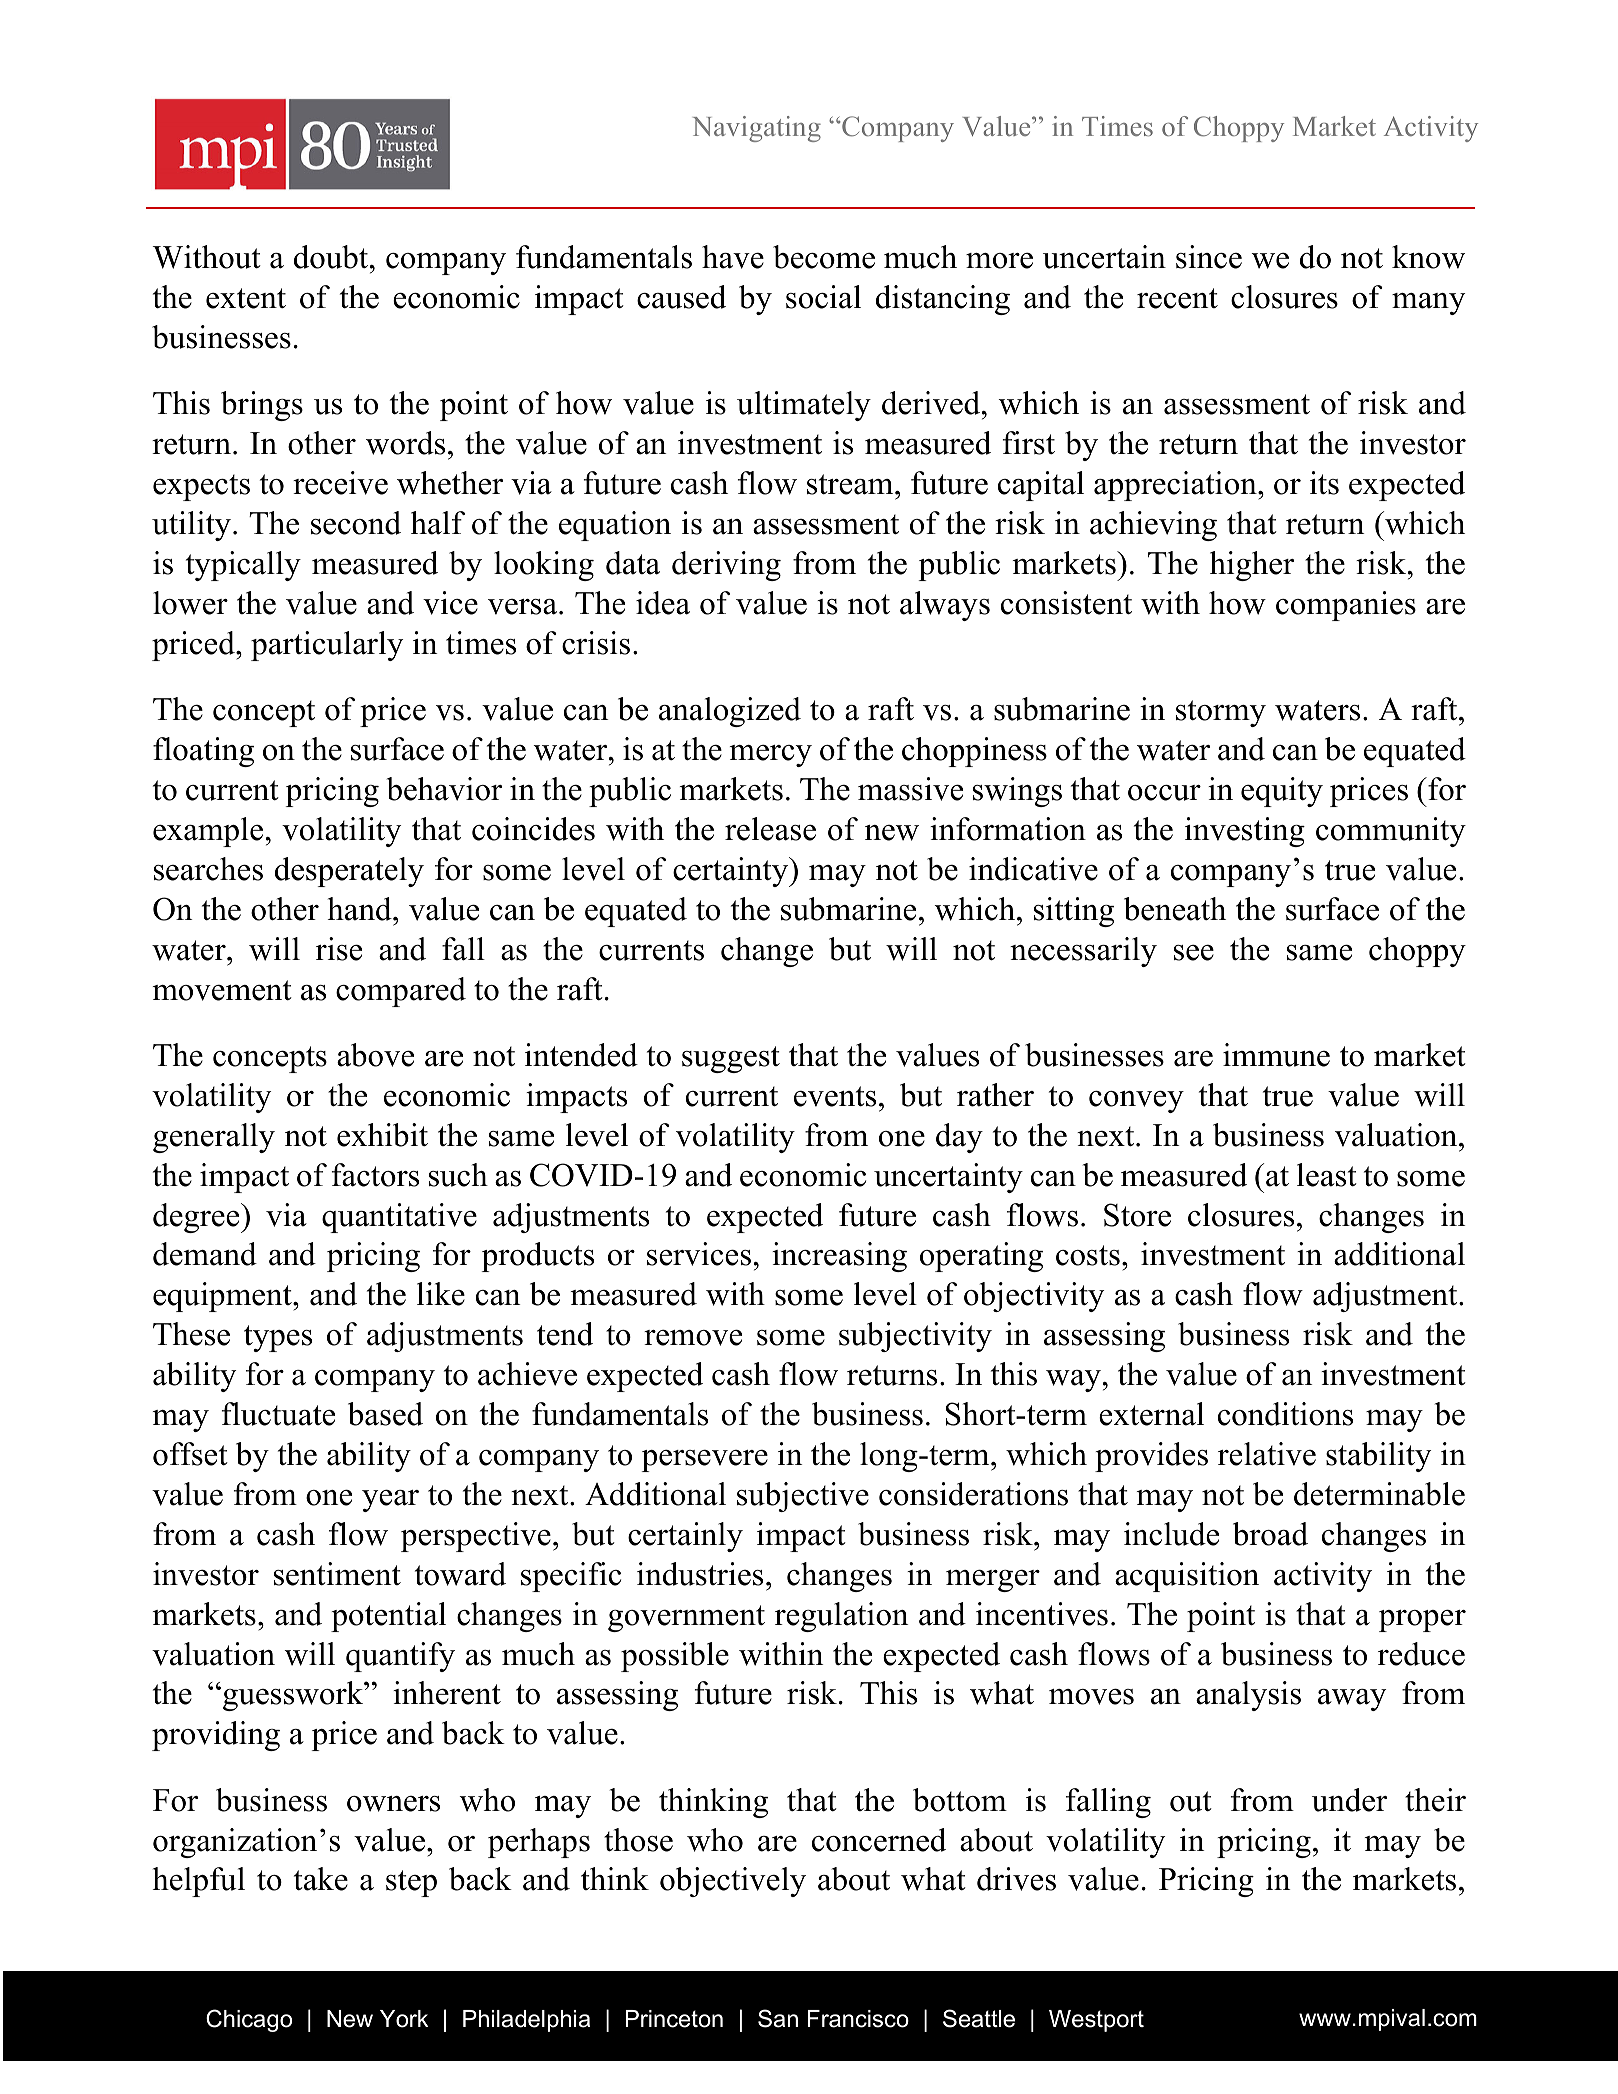 Image resolution: width=1618 pixels, height=2094 pixels. Describe the element at coordinates (1285, 1414) in the screenshot. I see `conditions` at that location.
